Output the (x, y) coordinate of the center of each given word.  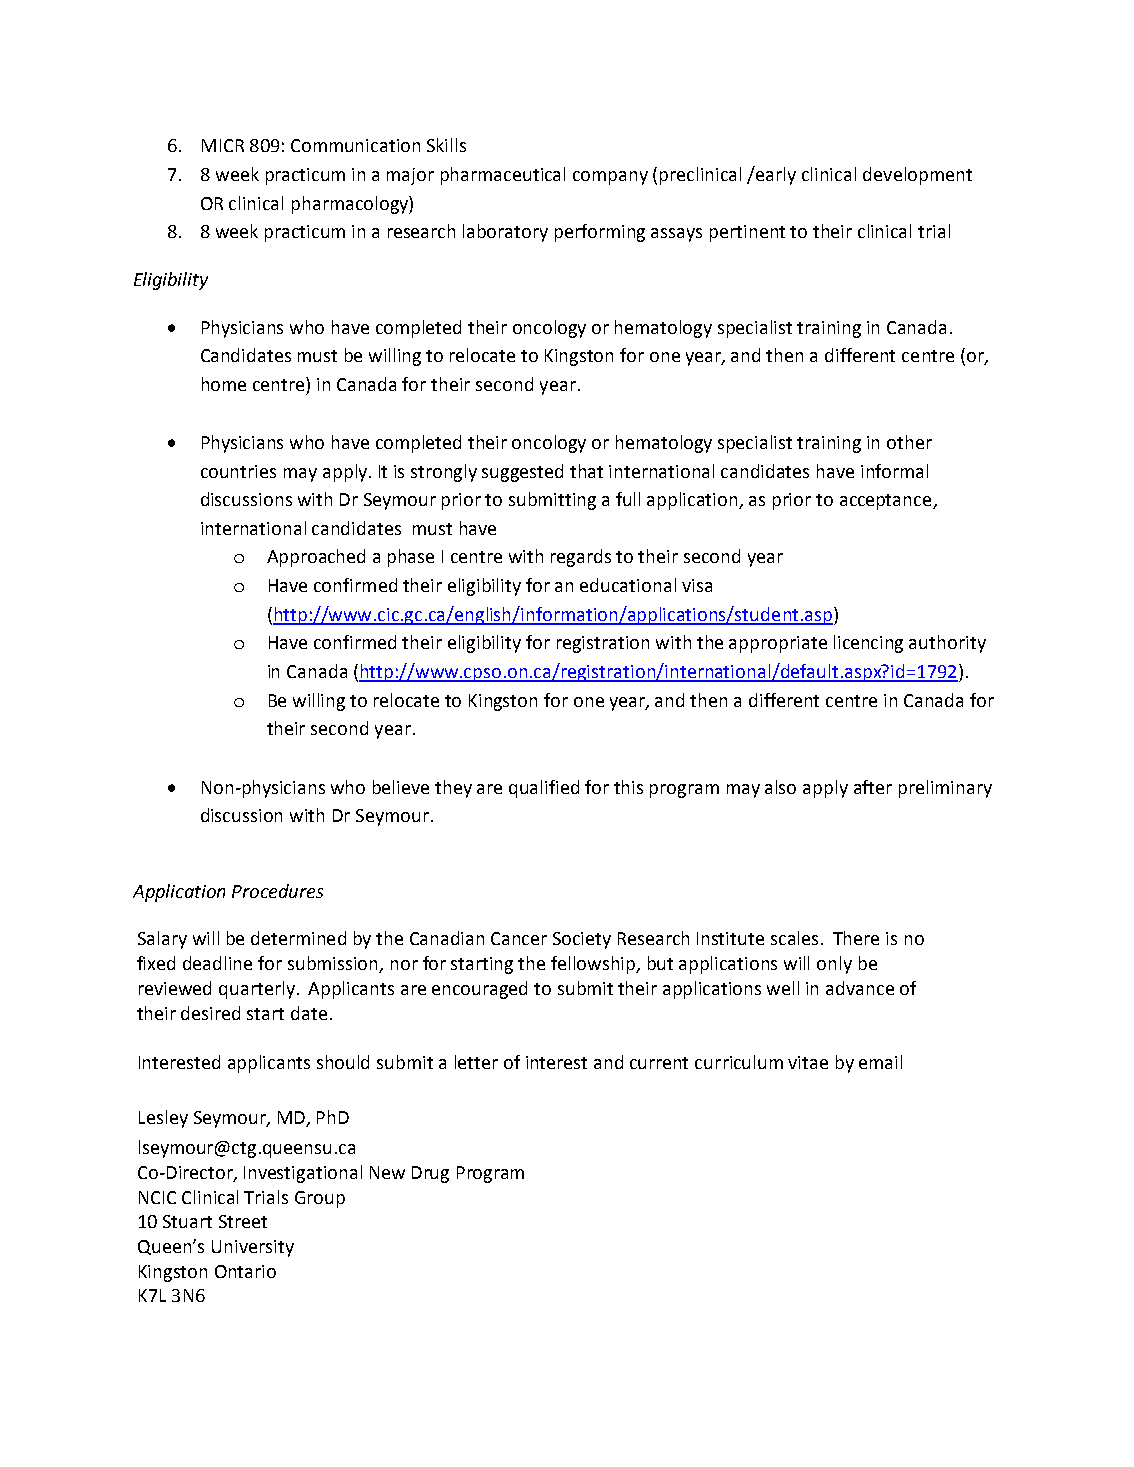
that (586, 471)
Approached (316, 558)
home (224, 384)
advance (860, 988)
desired (210, 1013)
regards (581, 558)
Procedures (277, 891)
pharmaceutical (503, 176)
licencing (868, 644)
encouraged (479, 990)
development (917, 176)
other (909, 442)
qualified (544, 789)
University (253, 1248)
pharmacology (351, 205)
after (873, 787)
